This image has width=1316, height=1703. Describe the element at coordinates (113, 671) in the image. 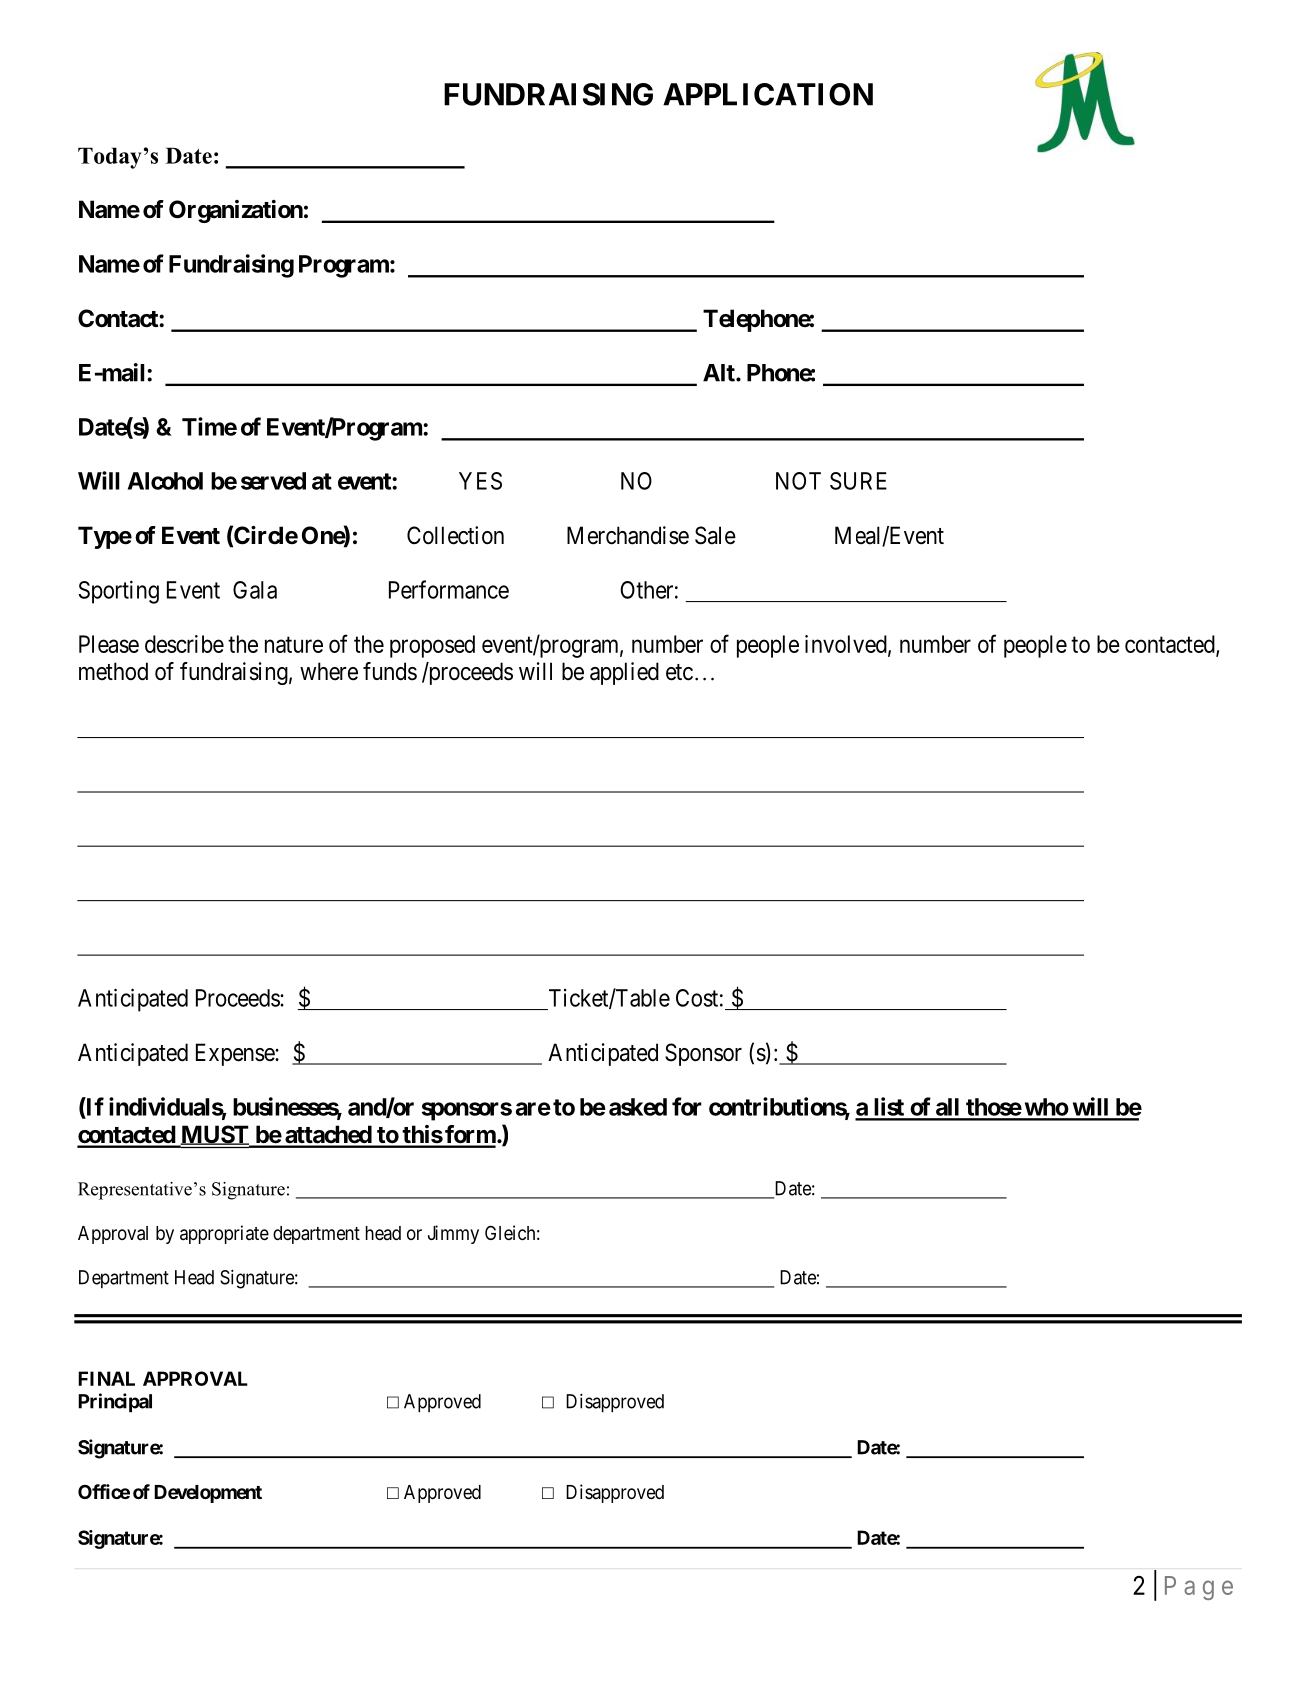

I see `method` at that location.
